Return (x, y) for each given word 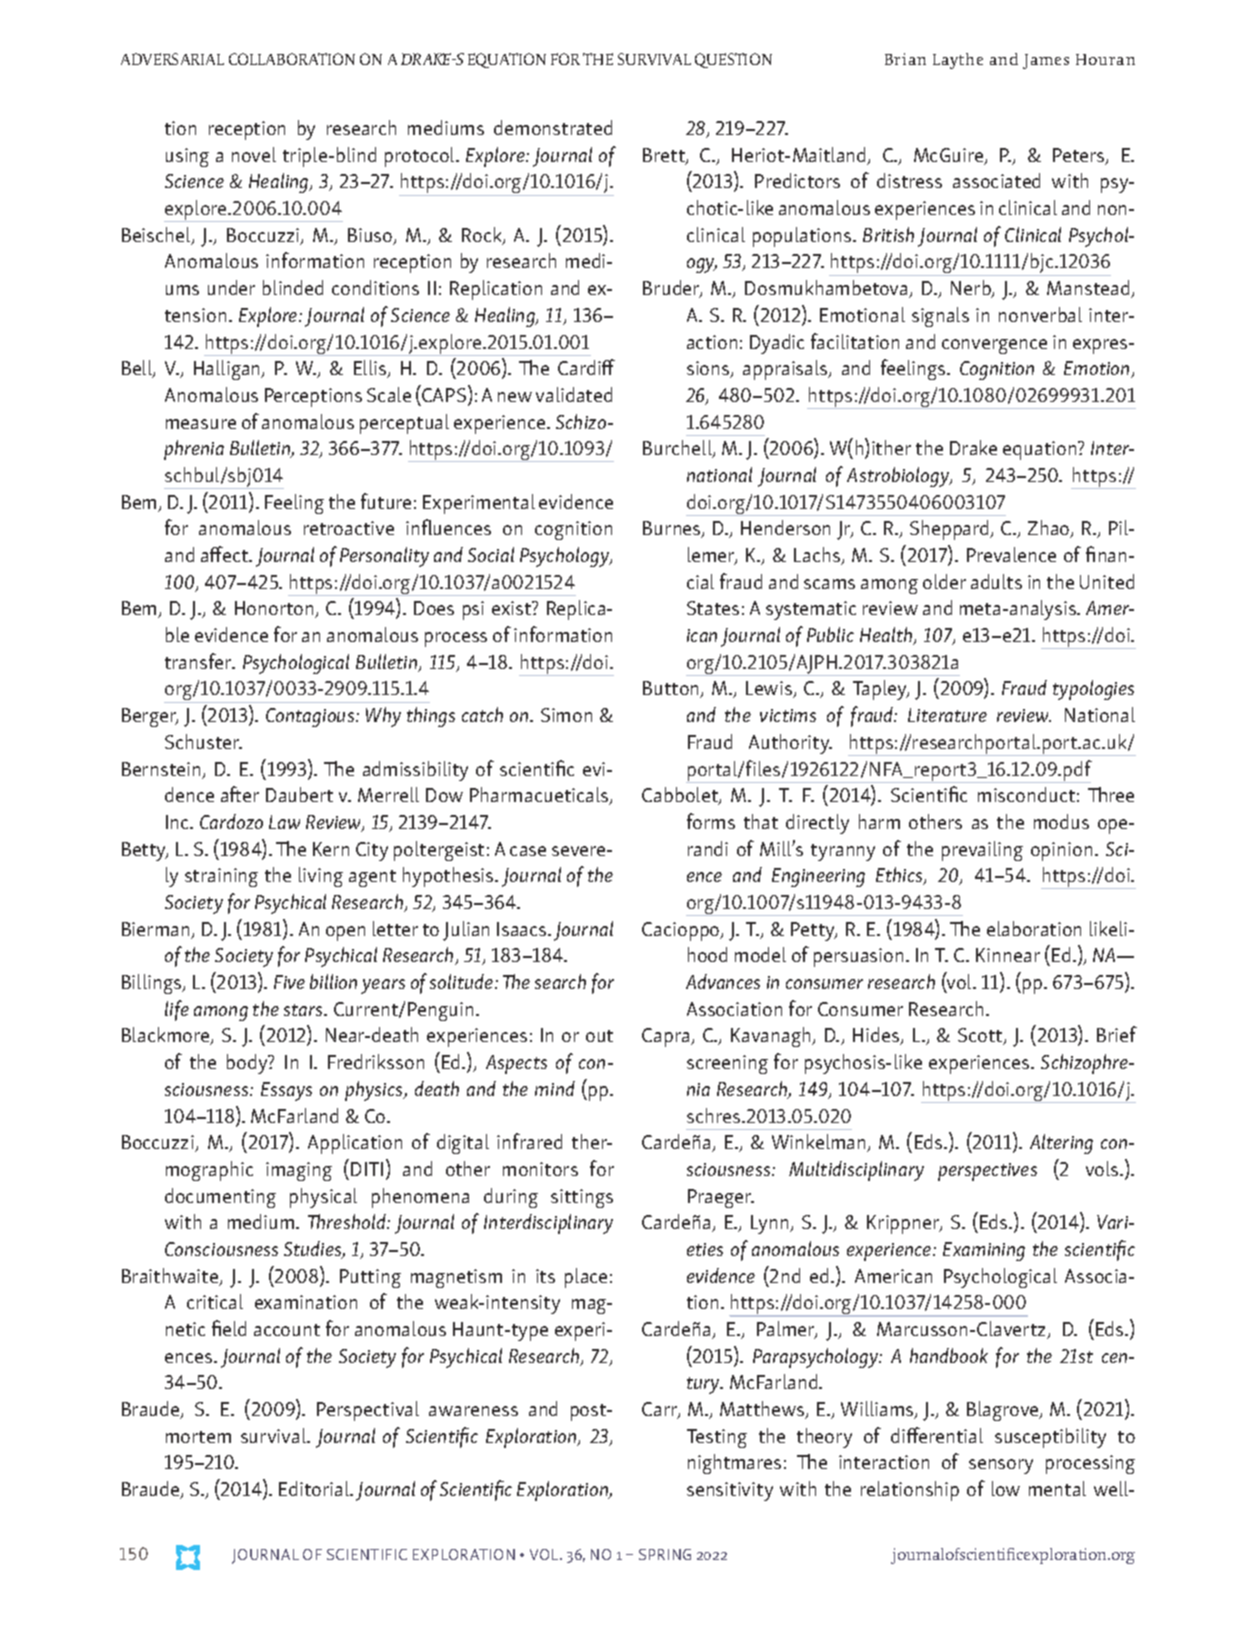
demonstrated (553, 127)
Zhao (1050, 529)
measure (201, 424)
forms (711, 821)
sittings (582, 1198)
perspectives (987, 1172)
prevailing (982, 851)
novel (254, 154)
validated (574, 394)
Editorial (315, 1488)
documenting (220, 1198)
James (1046, 61)
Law (284, 822)
